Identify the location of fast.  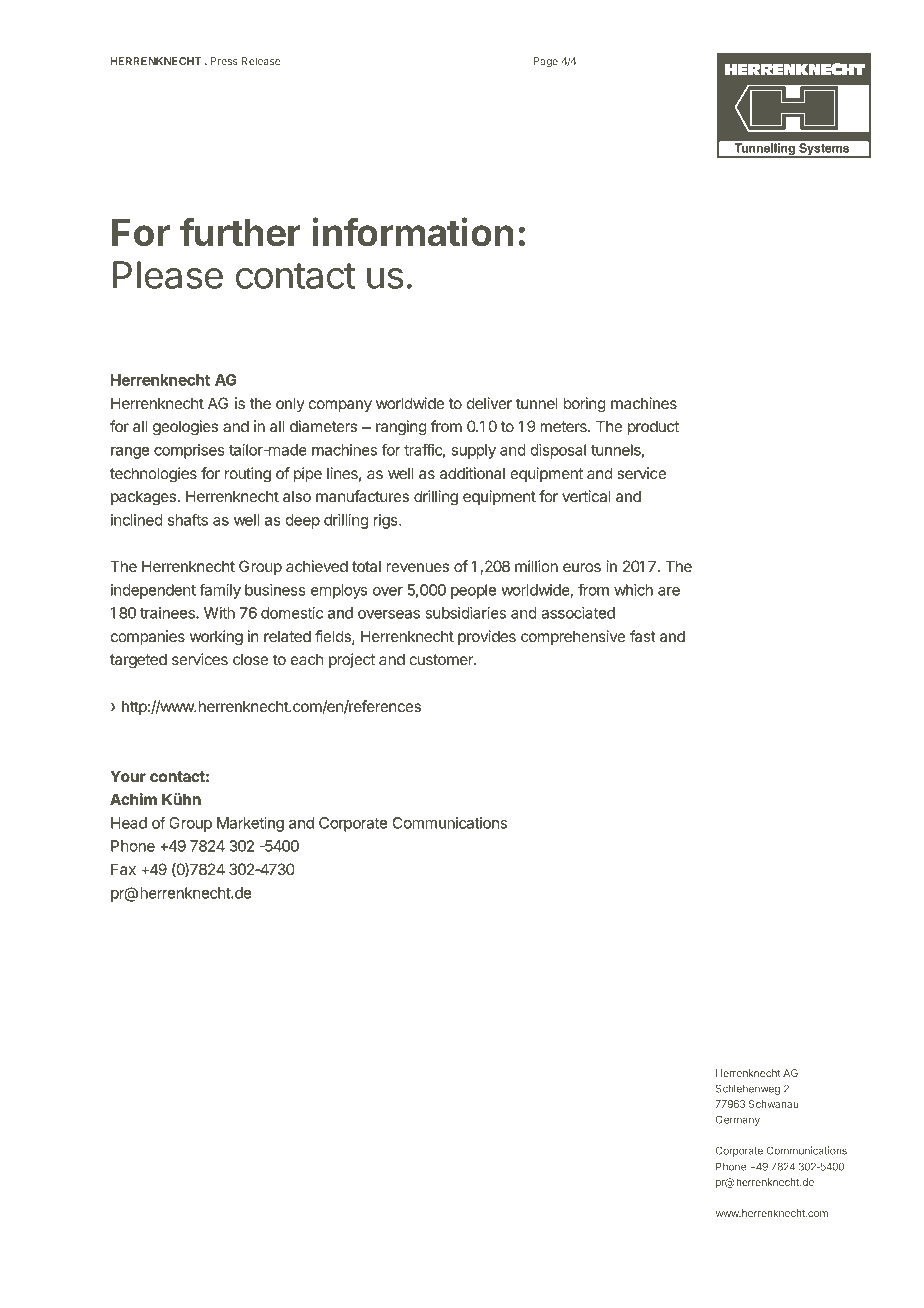
(643, 636).
